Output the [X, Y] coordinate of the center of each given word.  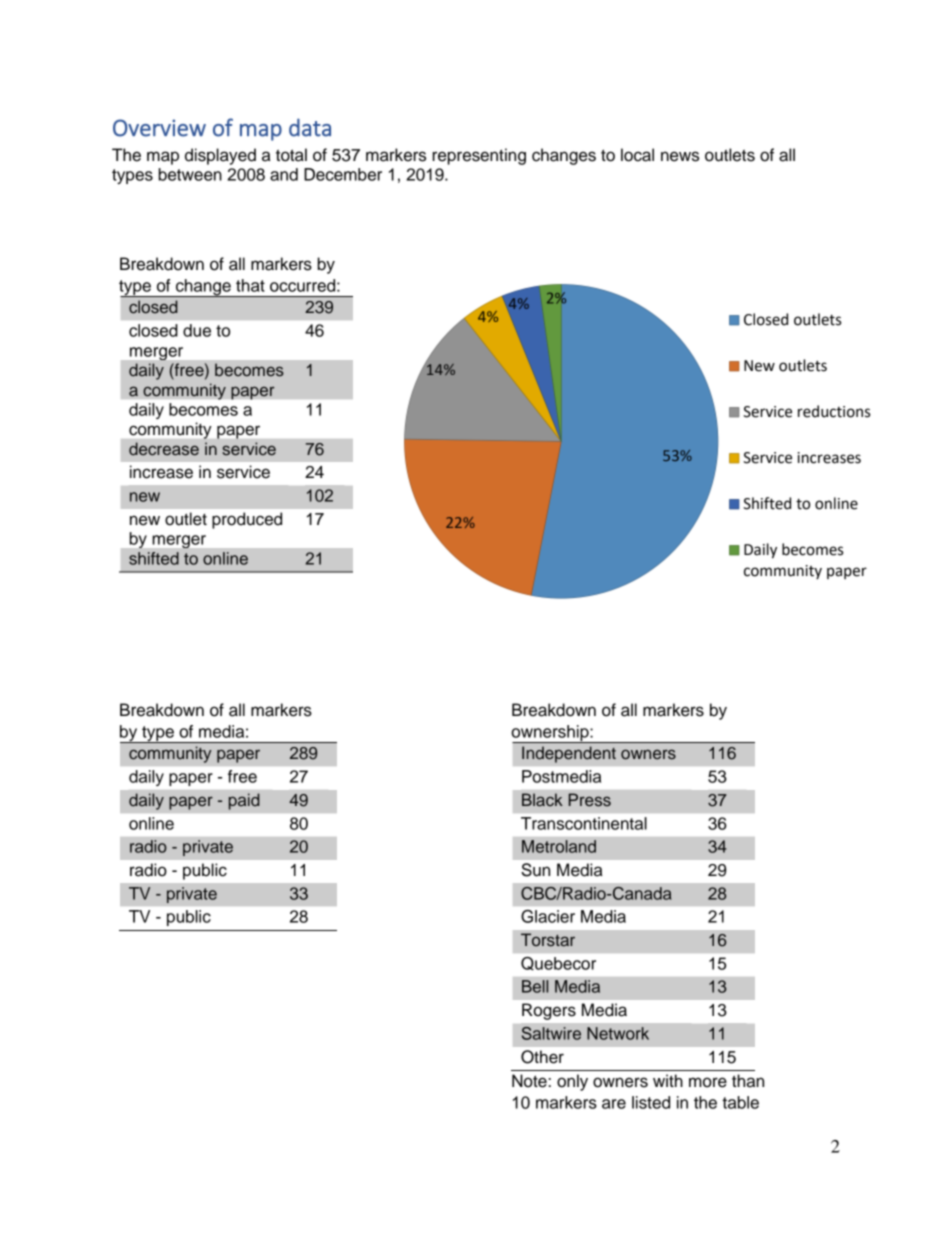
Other [542, 1057]
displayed [220, 156]
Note [530, 1081]
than [748, 1081]
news [680, 156]
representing [479, 156]
